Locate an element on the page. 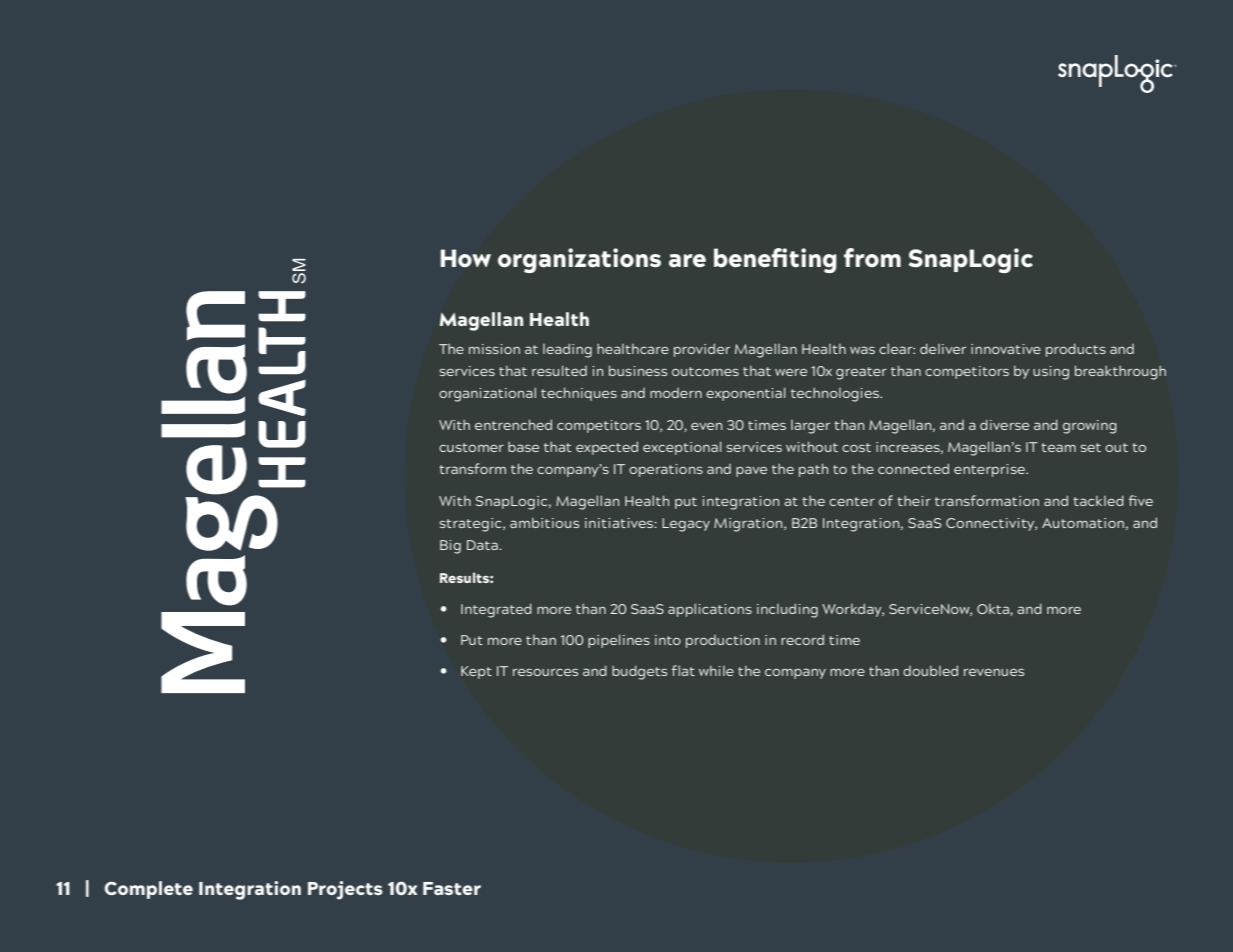 The height and width of the page is (952, 1233). Kept is located at coordinates (476, 672).
